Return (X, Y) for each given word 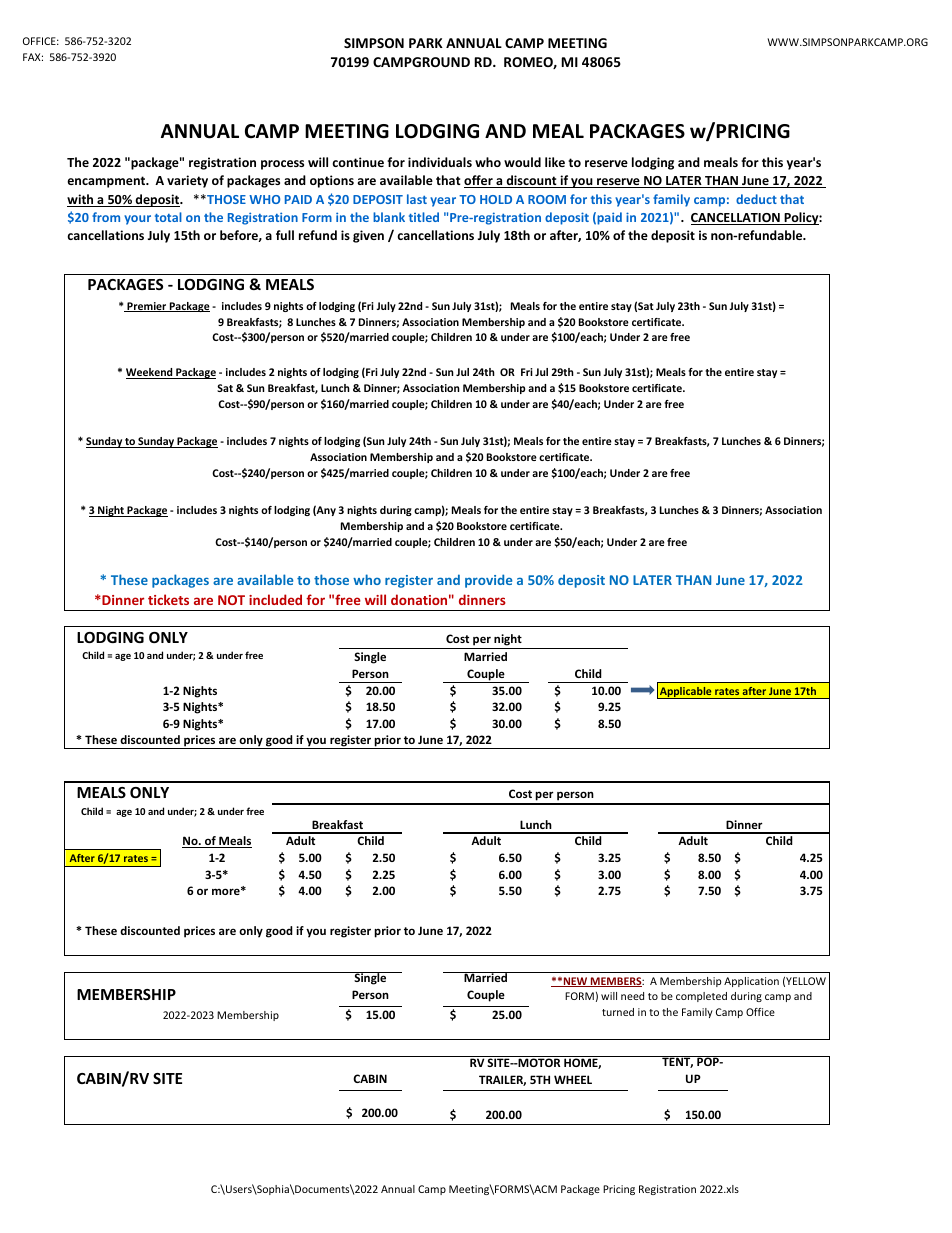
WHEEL (573, 1079)
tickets (168, 599)
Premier (147, 307)
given (368, 236)
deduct (756, 199)
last (417, 199)
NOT (231, 600)
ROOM (547, 199)
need (632, 996)
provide (488, 581)
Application (751, 982)
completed (701, 997)
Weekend (150, 373)
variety (187, 181)
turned (618, 1012)
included (275, 599)
